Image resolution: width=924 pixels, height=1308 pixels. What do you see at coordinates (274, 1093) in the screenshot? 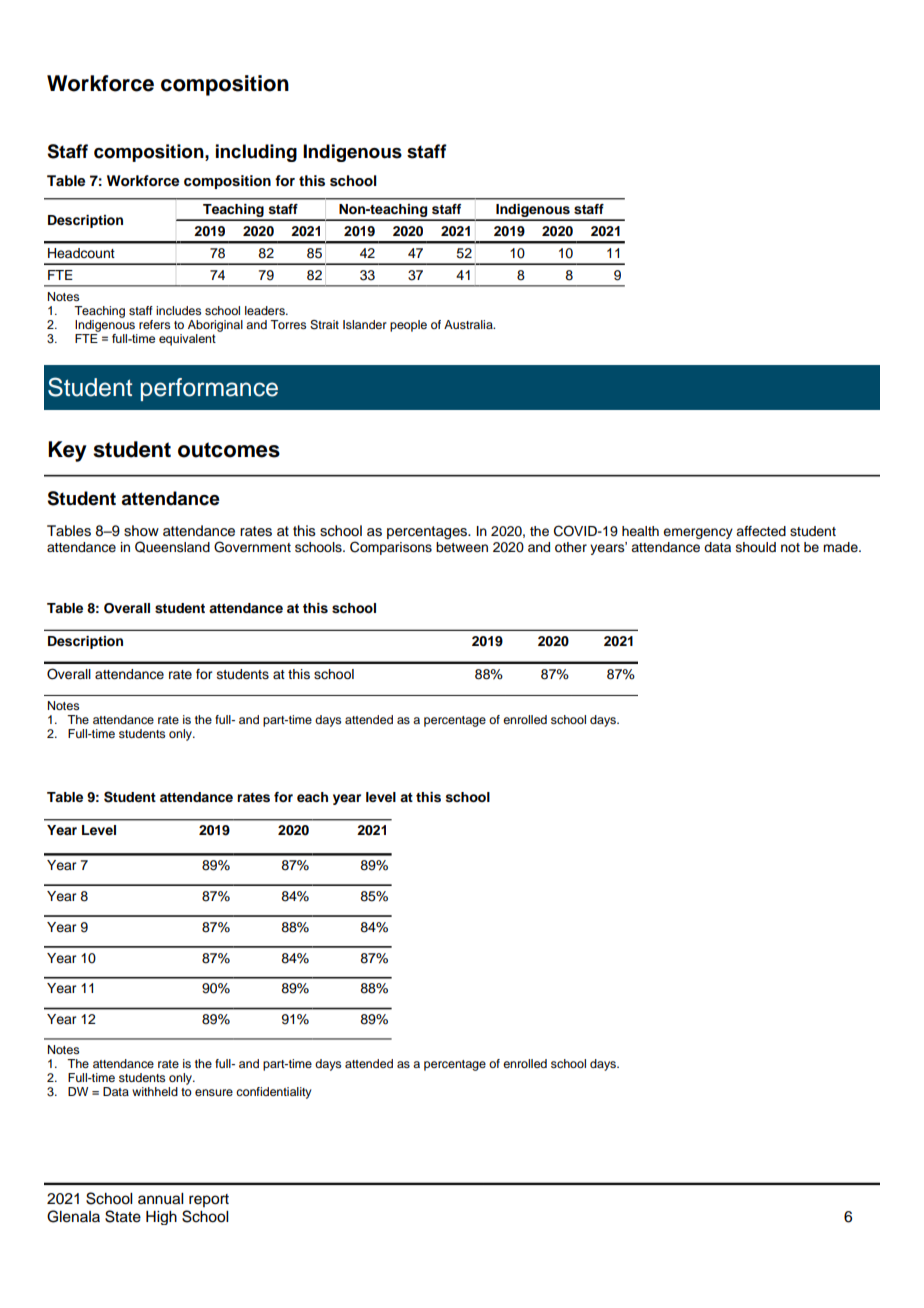
I see `confidentiality` at bounding box center [274, 1093].
